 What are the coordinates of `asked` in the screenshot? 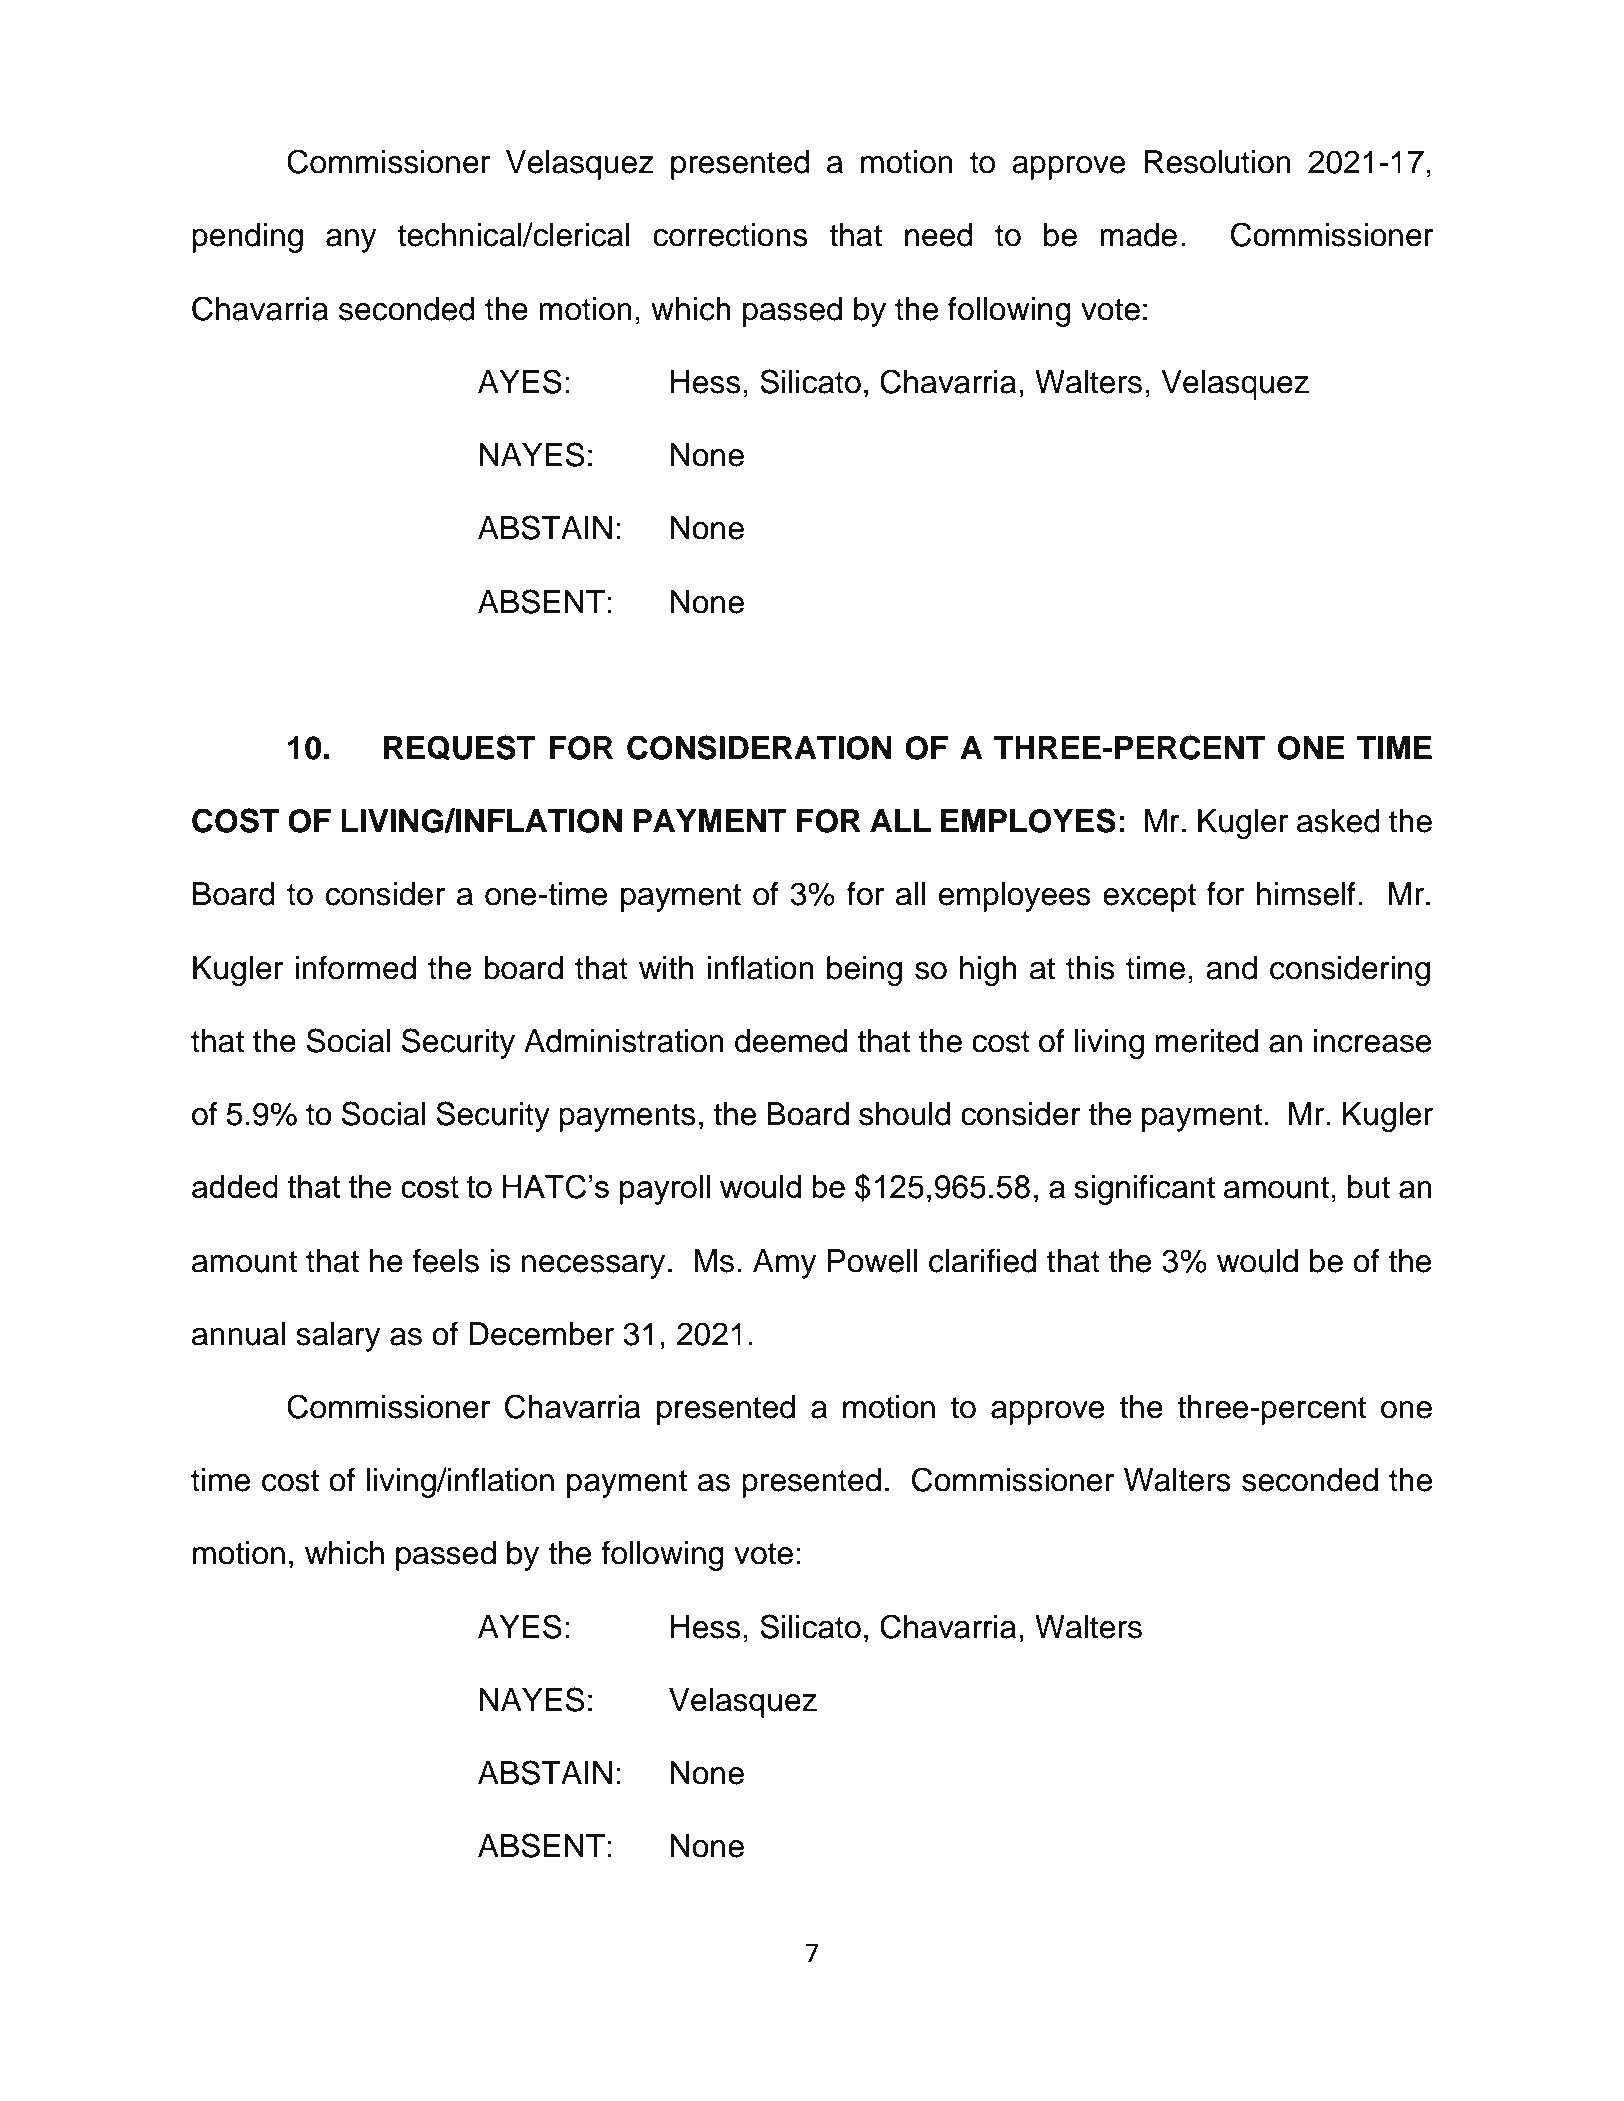 It's located at (1338, 821).
